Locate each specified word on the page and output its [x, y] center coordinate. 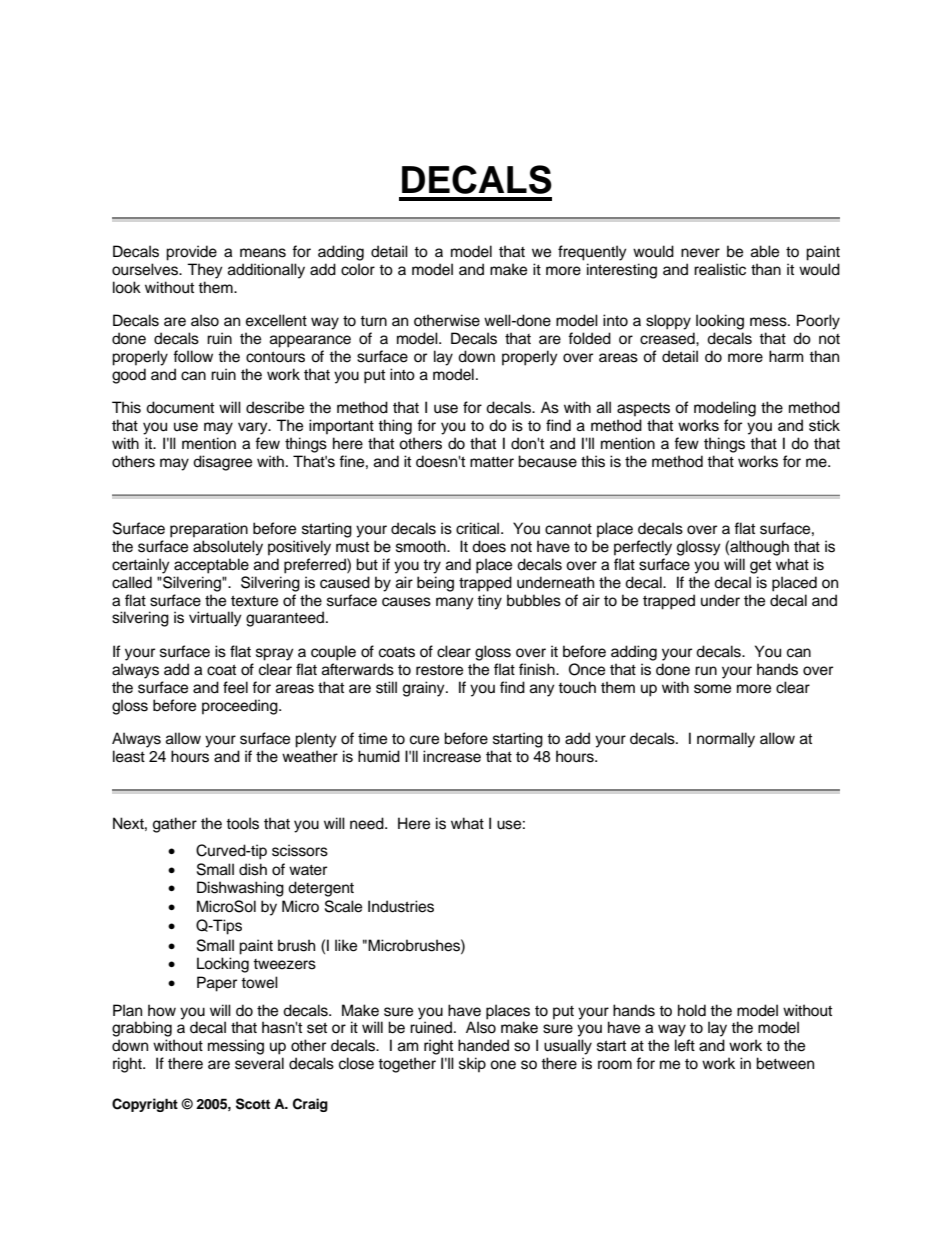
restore [439, 670]
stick [824, 425]
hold [692, 1010]
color [358, 269]
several [259, 1063]
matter [492, 462]
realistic [720, 269]
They [205, 271]
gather [175, 825]
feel [235, 687]
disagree [222, 463]
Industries [401, 906]
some [712, 689]
